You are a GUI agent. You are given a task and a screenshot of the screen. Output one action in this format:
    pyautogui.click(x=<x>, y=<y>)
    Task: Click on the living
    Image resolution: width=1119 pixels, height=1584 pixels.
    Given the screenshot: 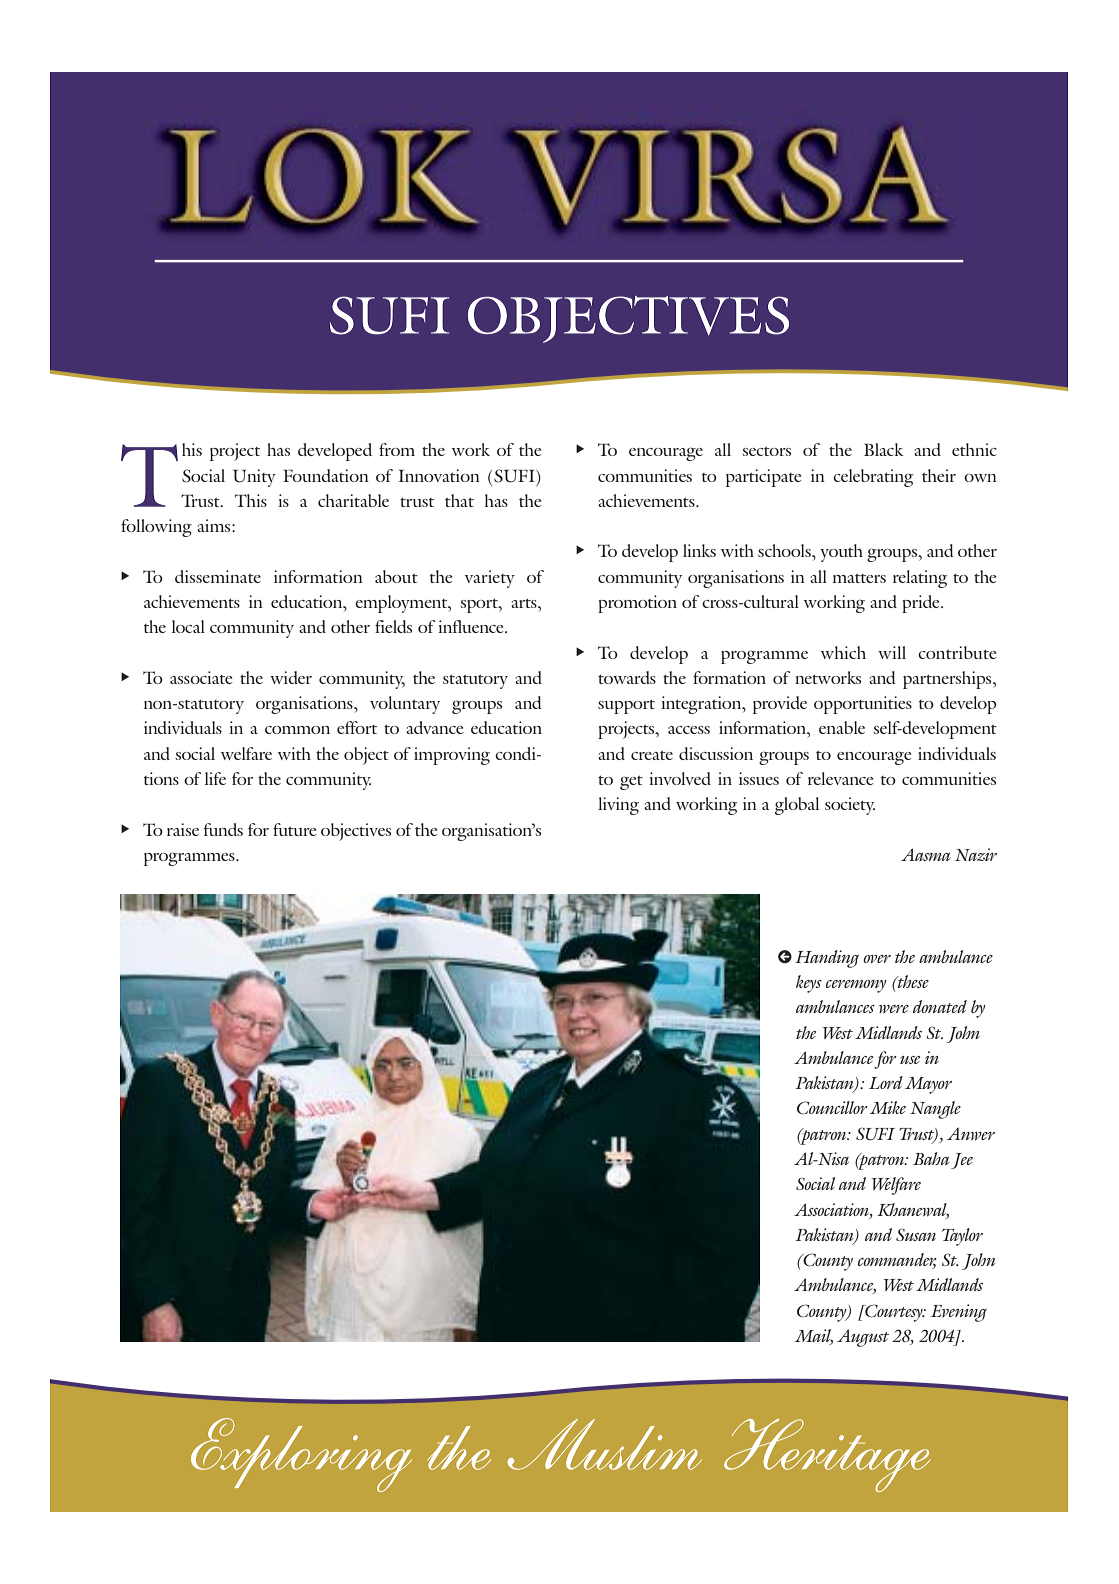 What is the action you would take?
    pyautogui.click(x=618, y=806)
